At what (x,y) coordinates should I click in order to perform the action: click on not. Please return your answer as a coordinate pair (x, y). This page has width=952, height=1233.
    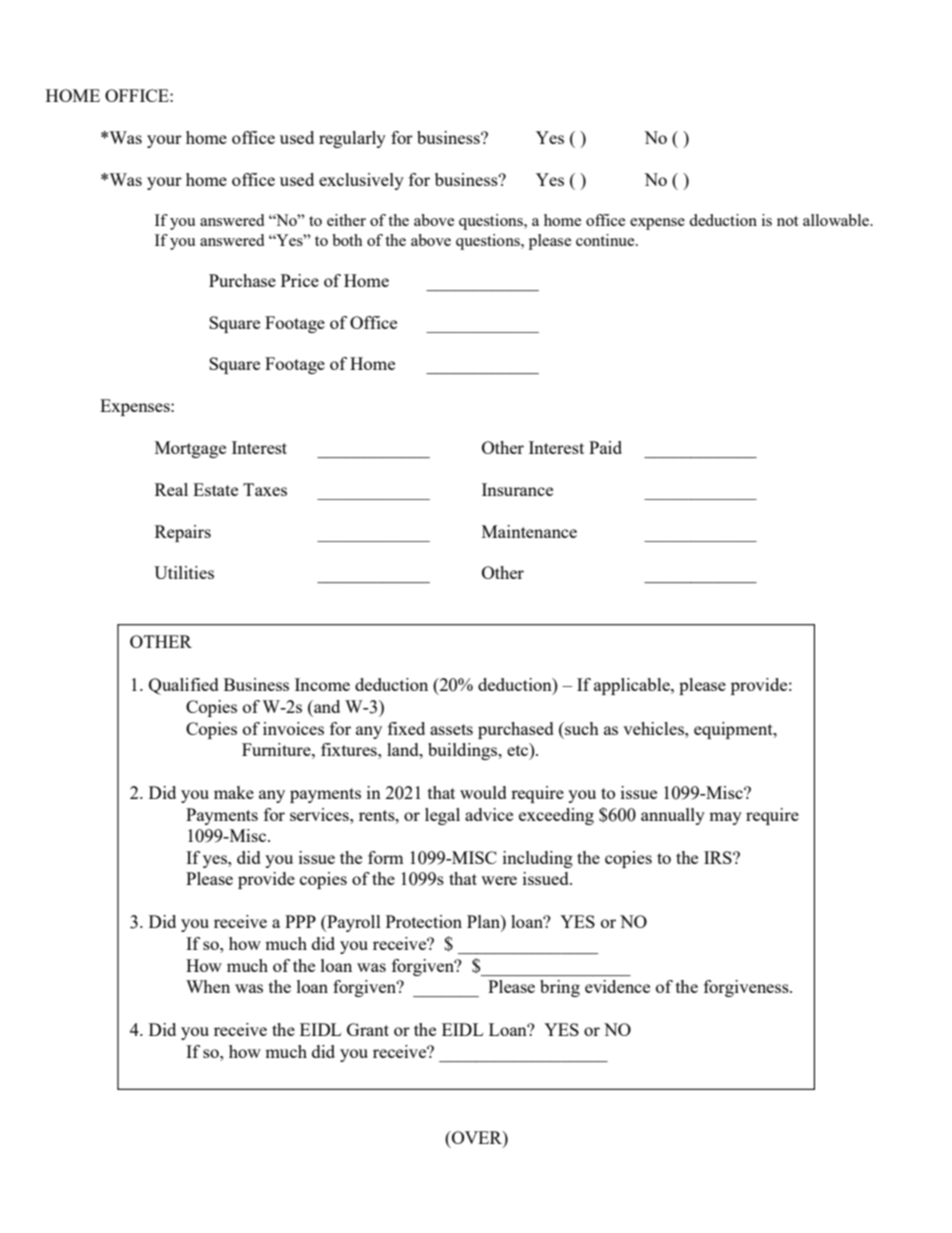
    Looking at the image, I should click on (787, 221).
